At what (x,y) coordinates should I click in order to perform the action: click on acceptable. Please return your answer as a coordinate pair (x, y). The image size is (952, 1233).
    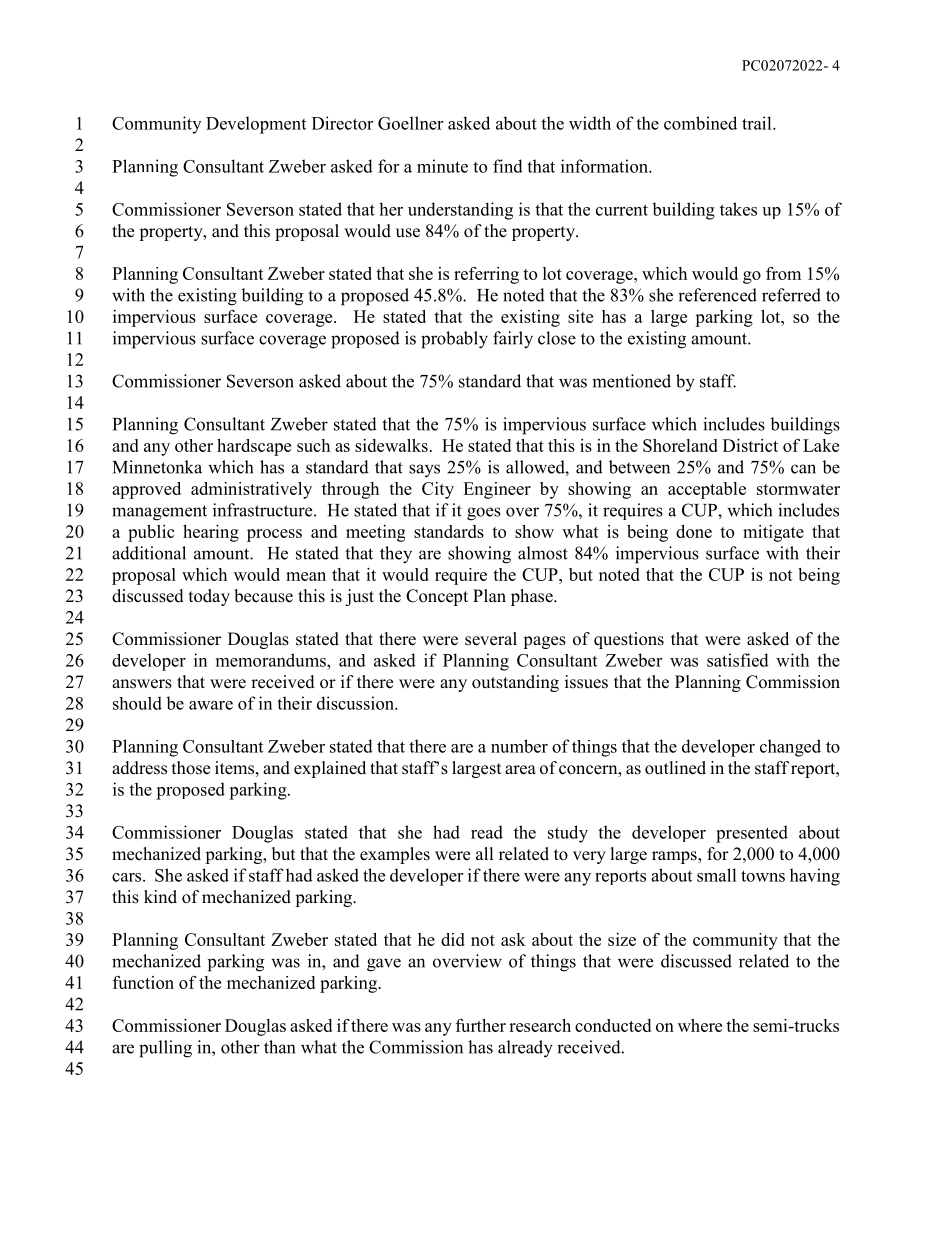
    Looking at the image, I should click on (707, 490).
